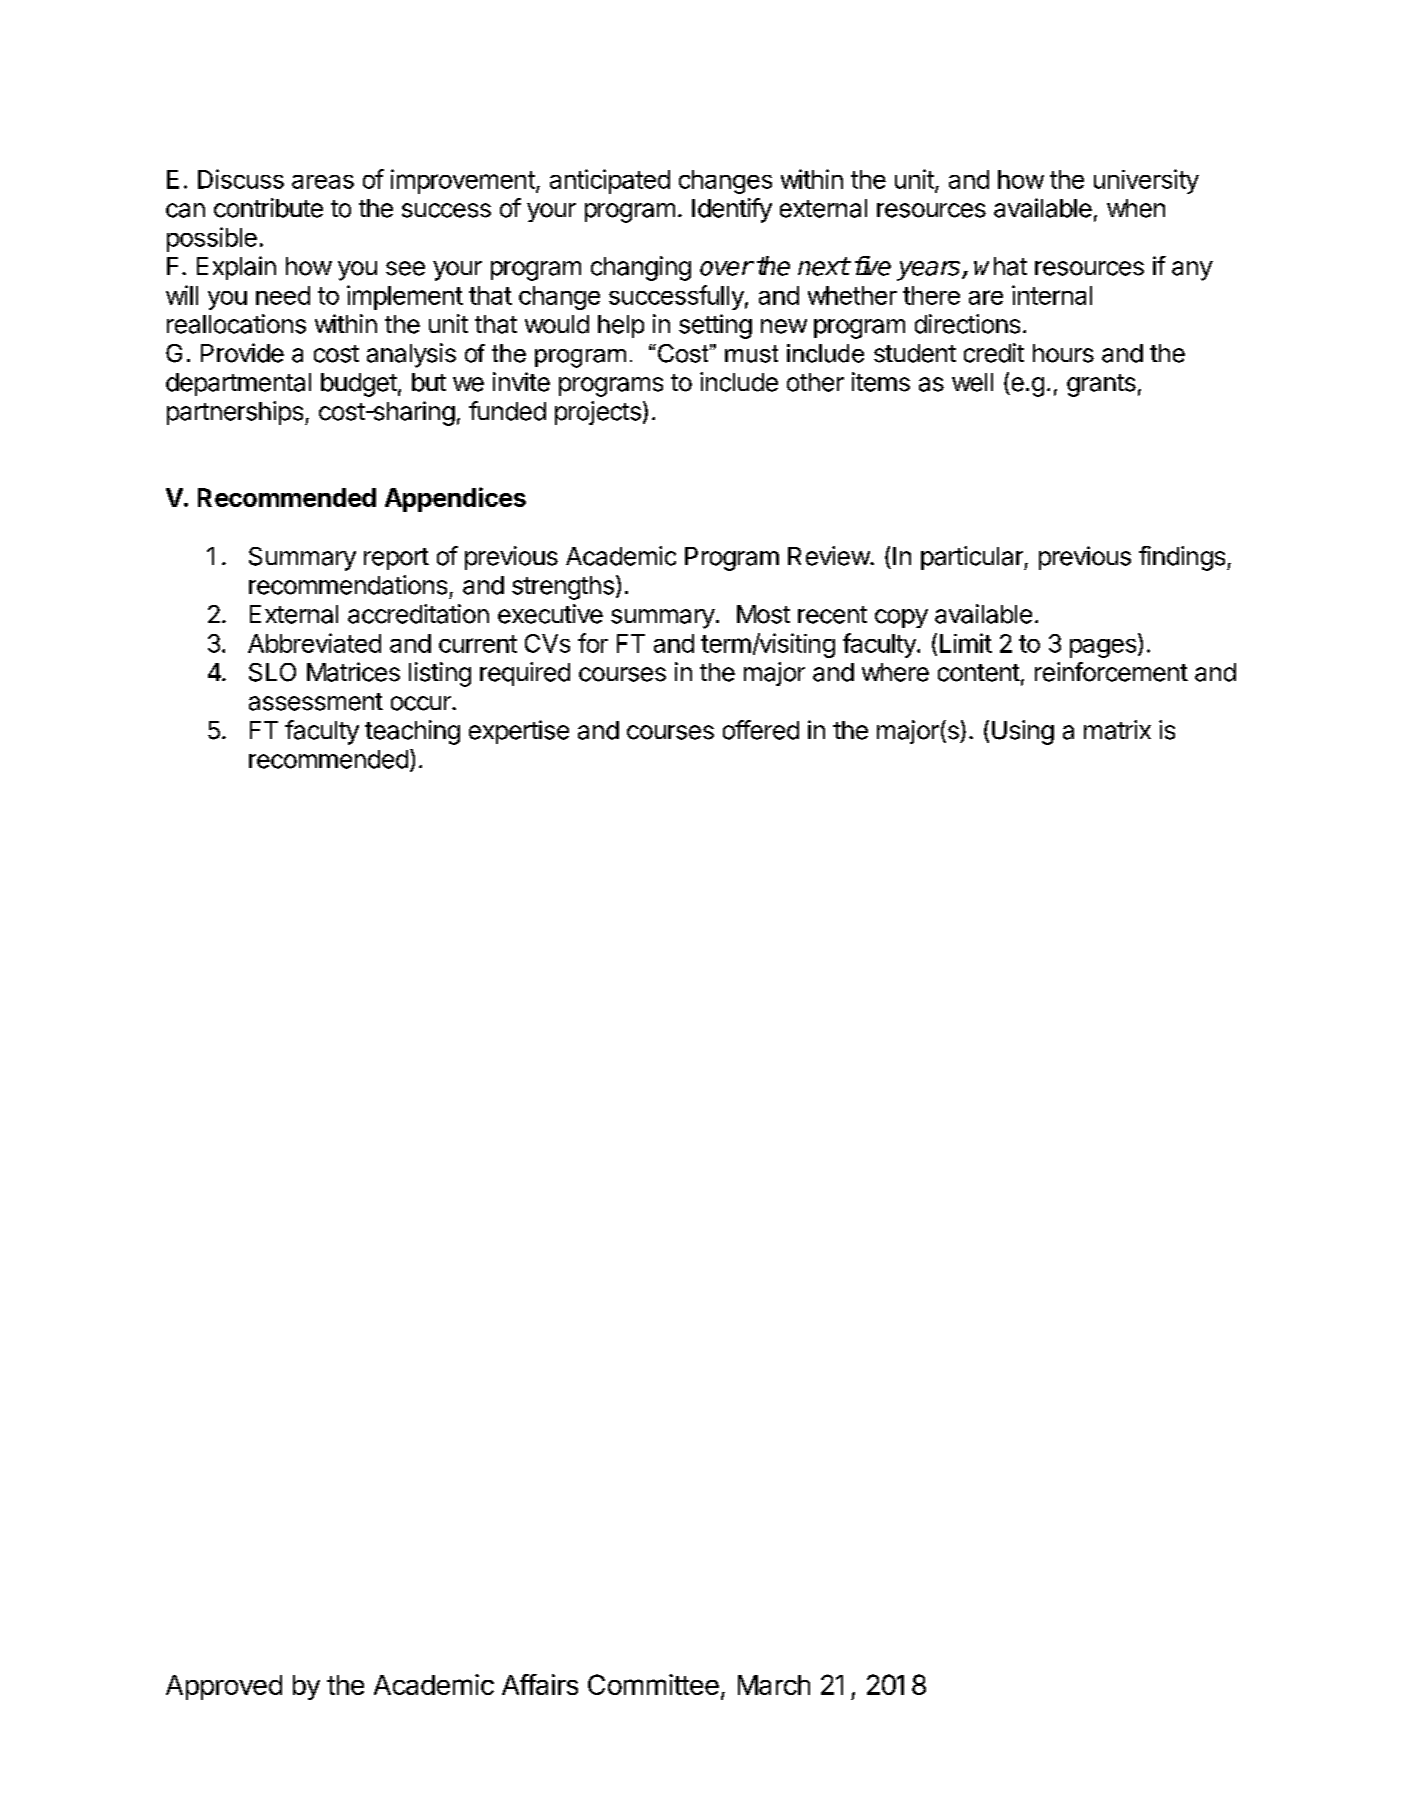  Describe the element at coordinates (316, 702) in the document. I see `assessment` at that location.
